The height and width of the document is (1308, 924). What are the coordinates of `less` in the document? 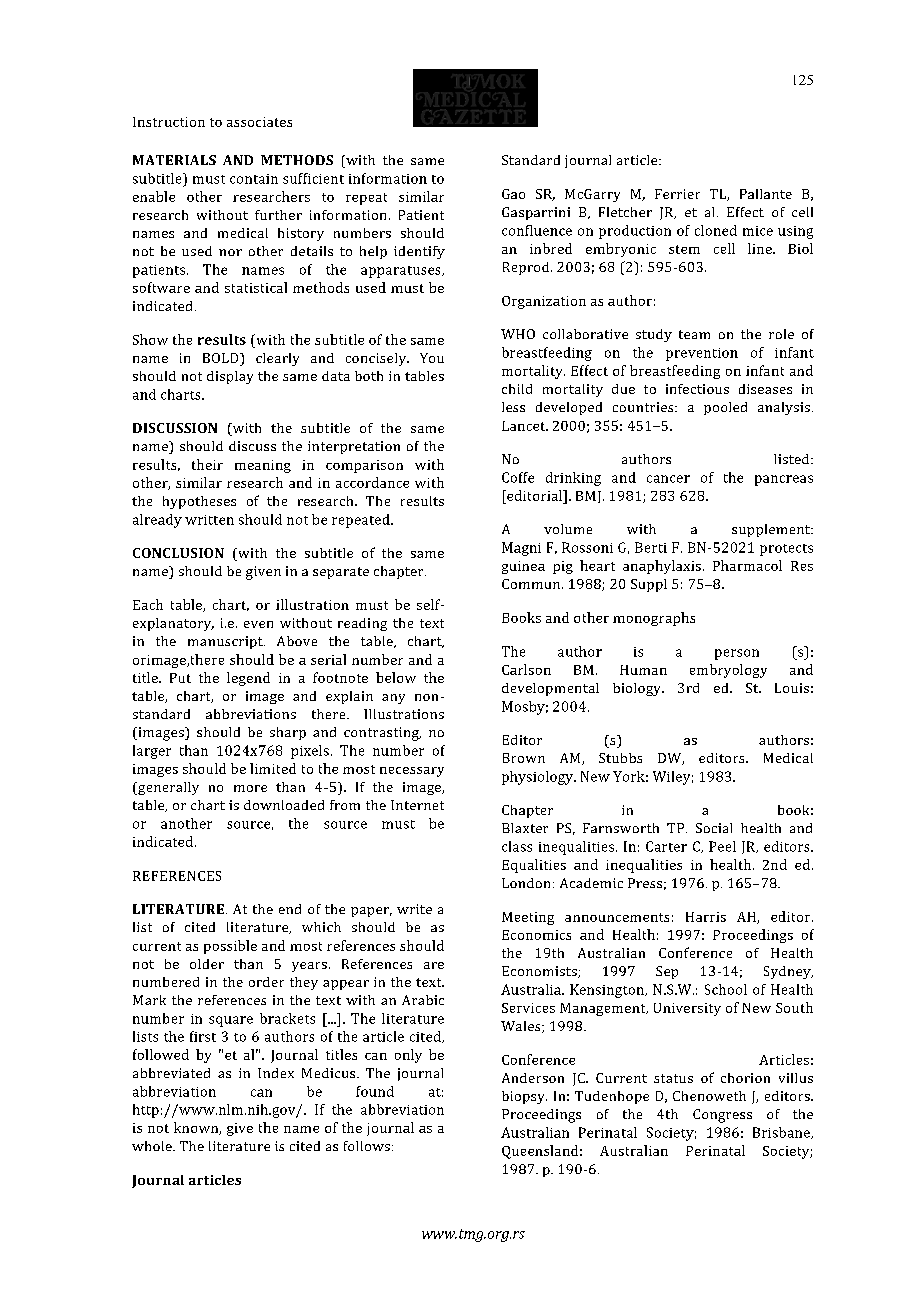 It's located at (513, 407).
